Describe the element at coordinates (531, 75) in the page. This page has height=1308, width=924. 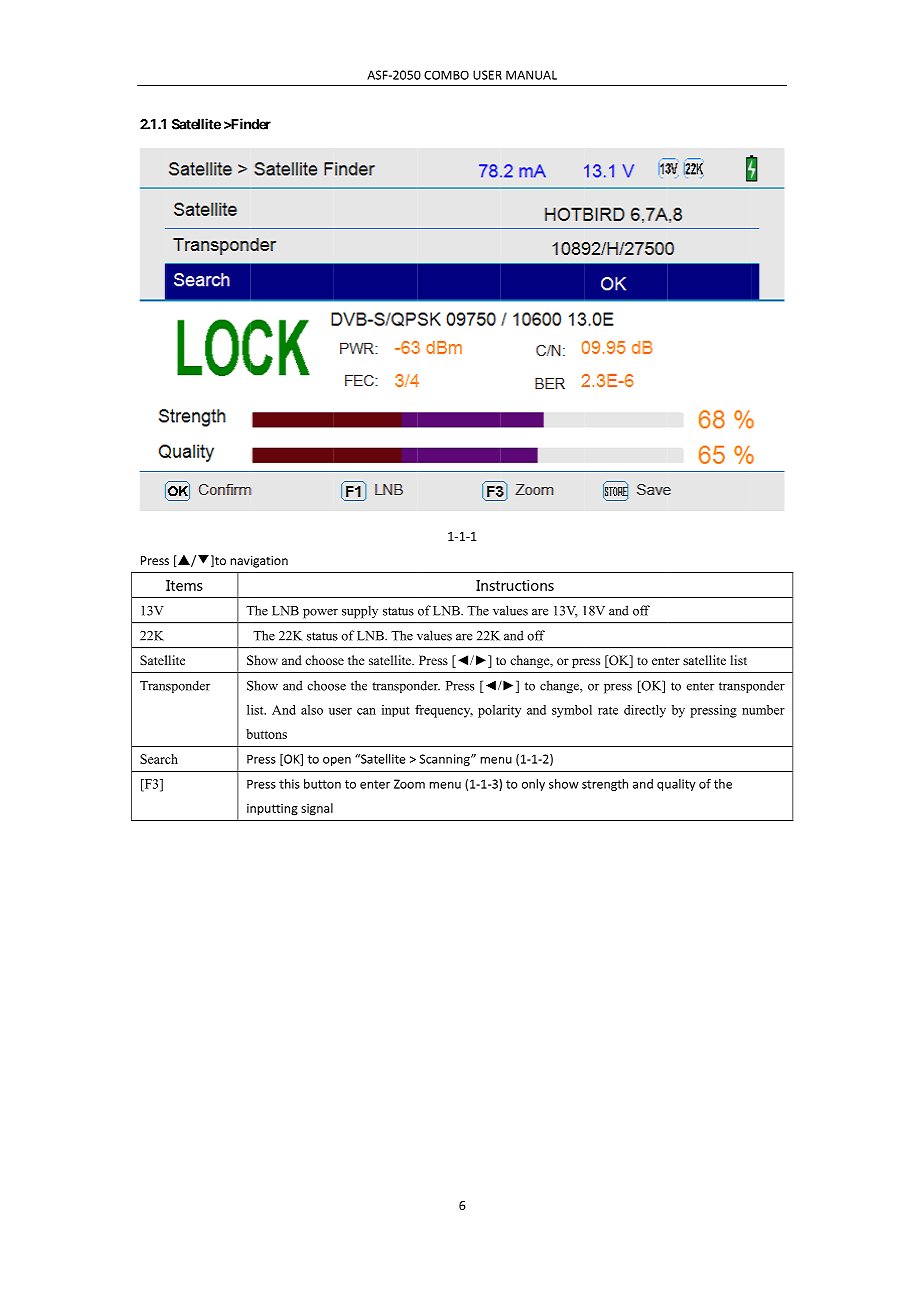
I see `MANUAL` at that location.
